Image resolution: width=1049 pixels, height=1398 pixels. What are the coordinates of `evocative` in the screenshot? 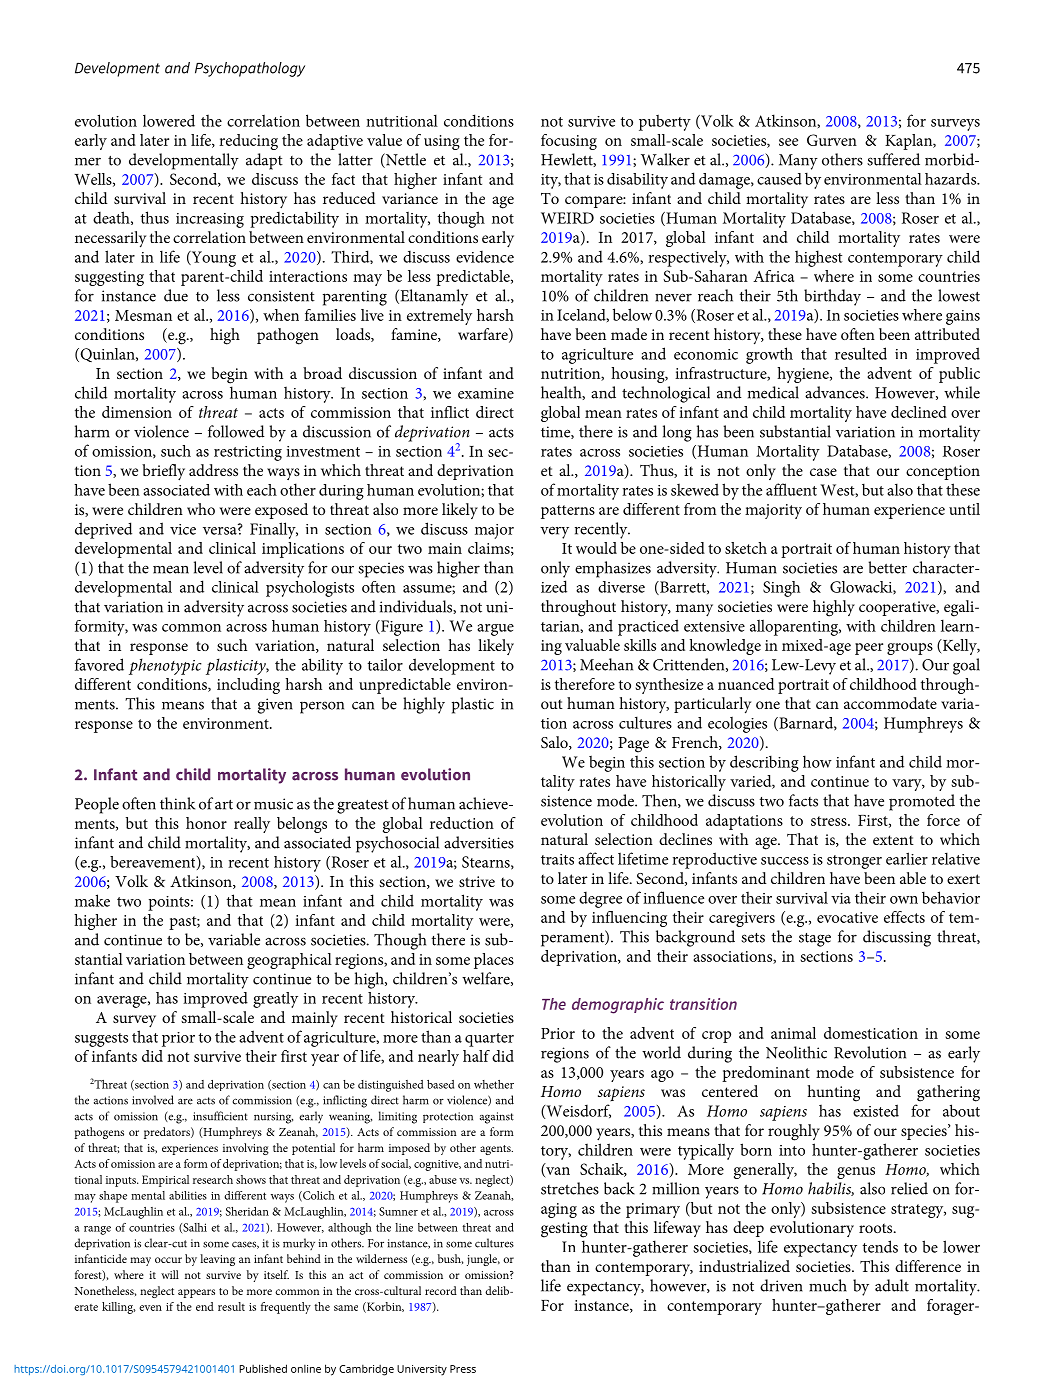 It's located at (847, 917).
